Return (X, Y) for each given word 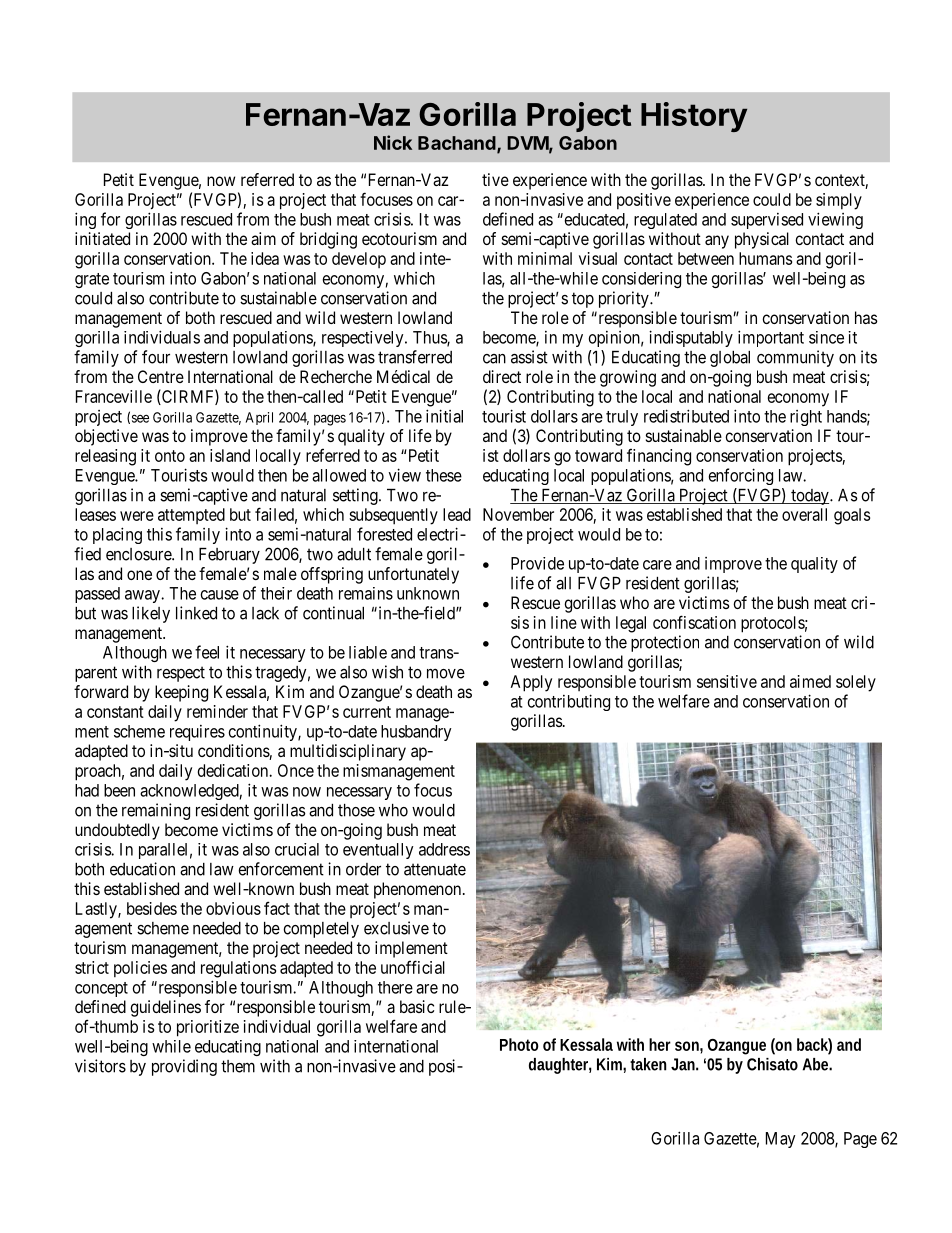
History (694, 117)
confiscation (694, 622)
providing (184, 1067)
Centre (161, 376)
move (446, 674)
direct (502, 376)
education (142, 869)
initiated (102, 238)
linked (196, 613)
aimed (810, 681)
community (795, 358)
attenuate (435, 869)
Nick (393, 142)
